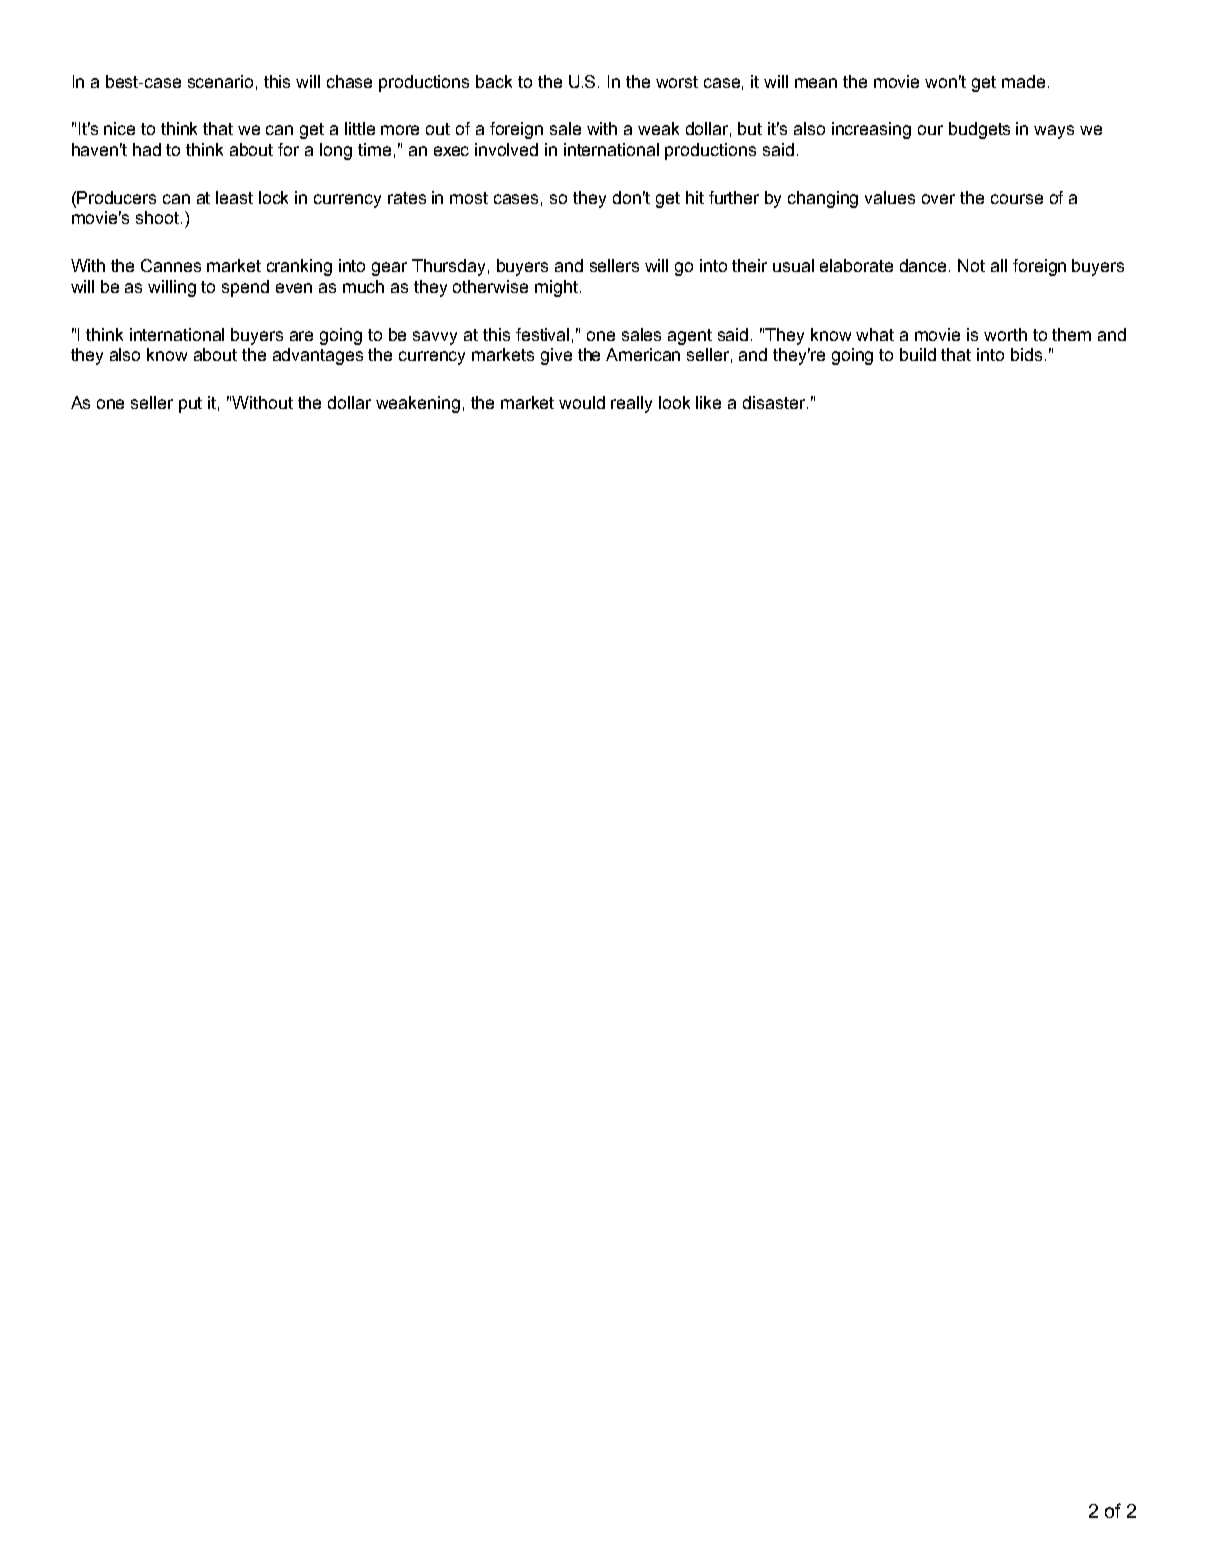  I want to click on Not, so click(971, 265).
